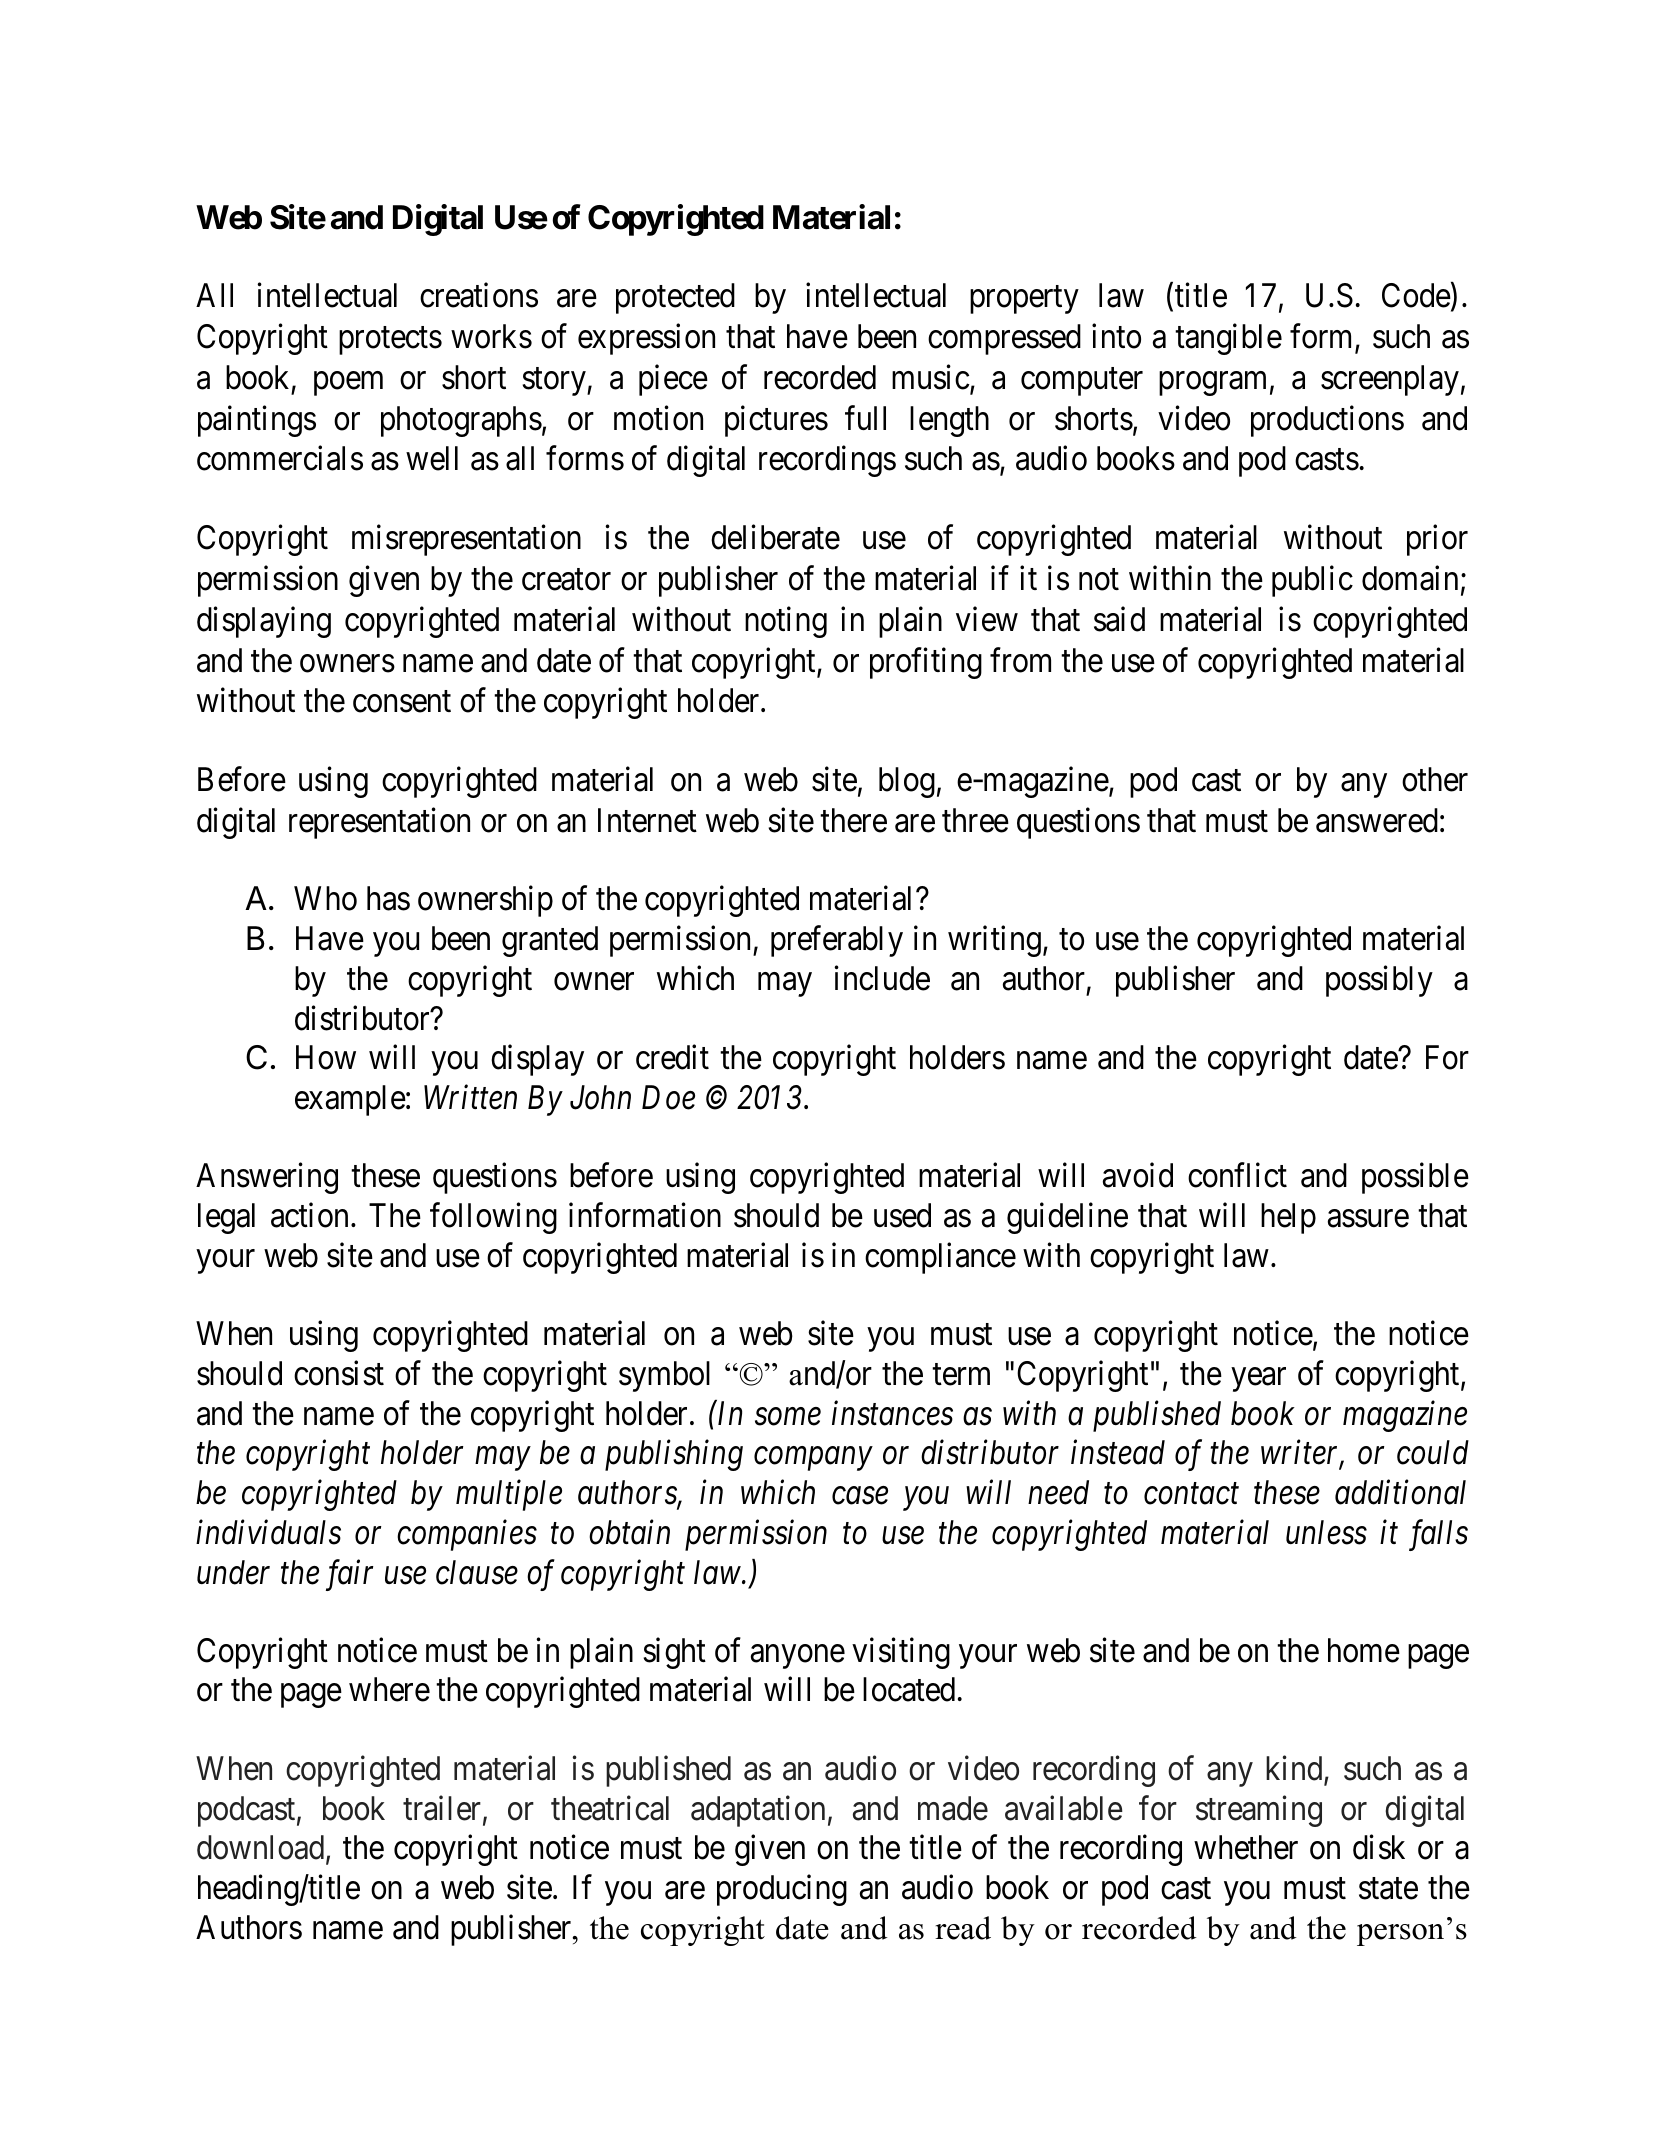  Describe the element at coordinates (467, 1536) in the image. I see `companies` at that location.
